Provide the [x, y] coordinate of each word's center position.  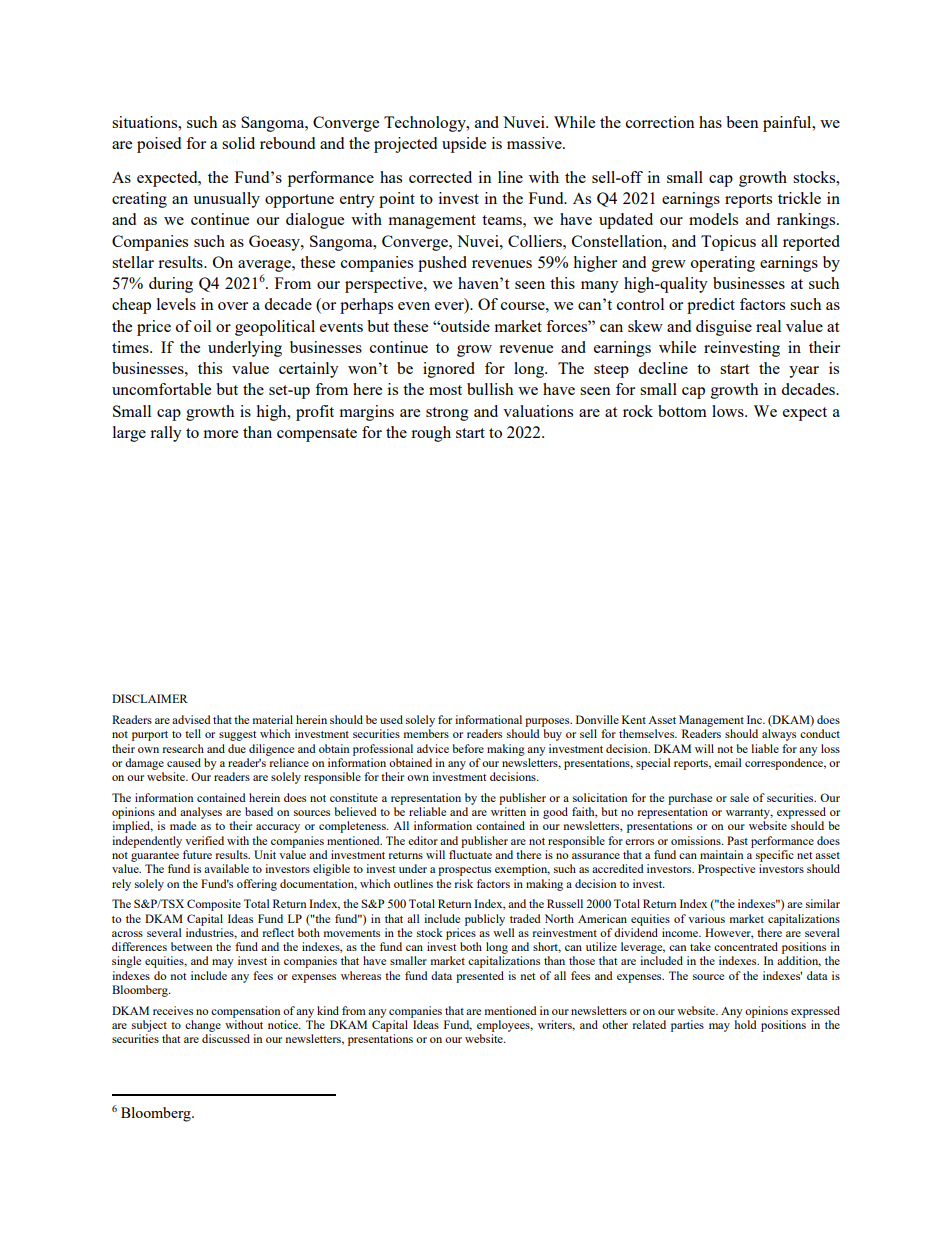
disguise [724, 328]
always [779, 735]
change [203, 1026]
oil [202, 326]
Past [737, 840]
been [742, 122]
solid [238, 143]
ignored [449, 370]
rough [431, 434]
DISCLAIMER [150, 698]
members [426, 733]
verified [204, 840]
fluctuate [470, 854]
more [220, 434]
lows [729, 411]
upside [464, 145]
